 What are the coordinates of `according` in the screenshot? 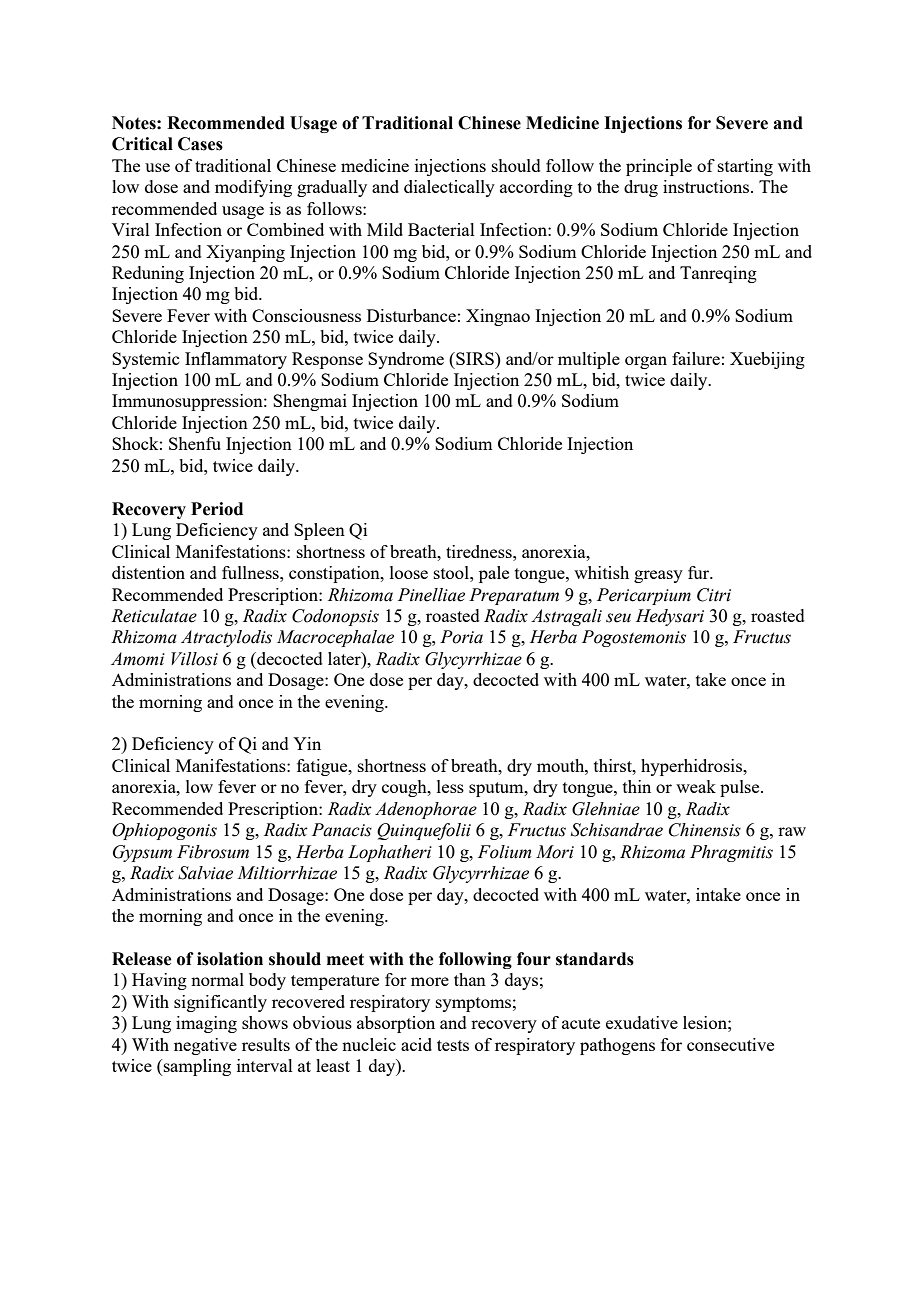 It's located at (536, 188).
